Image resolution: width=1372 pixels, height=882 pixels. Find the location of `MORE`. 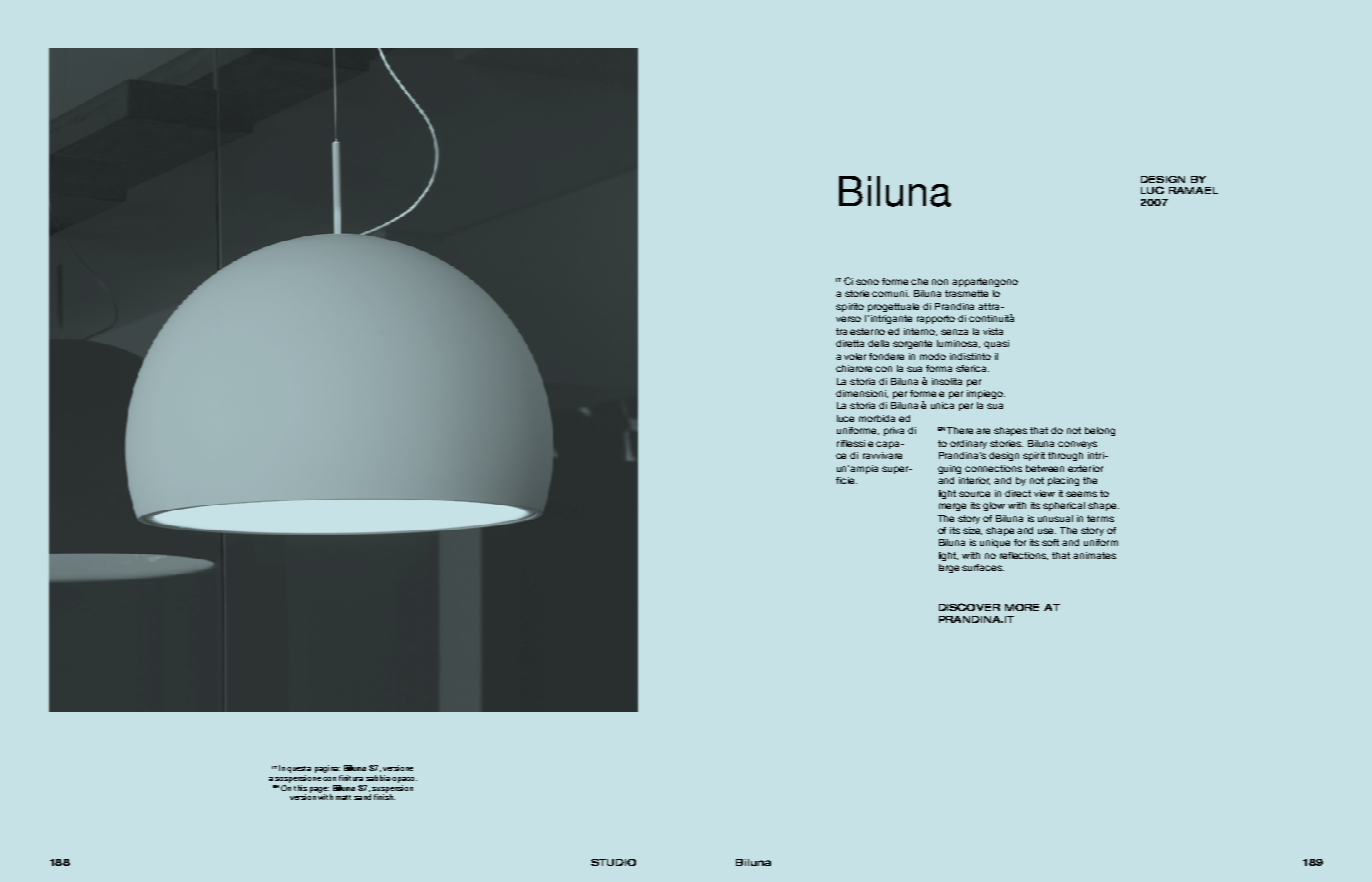

MORE is located at coordinates (1022, 607).
